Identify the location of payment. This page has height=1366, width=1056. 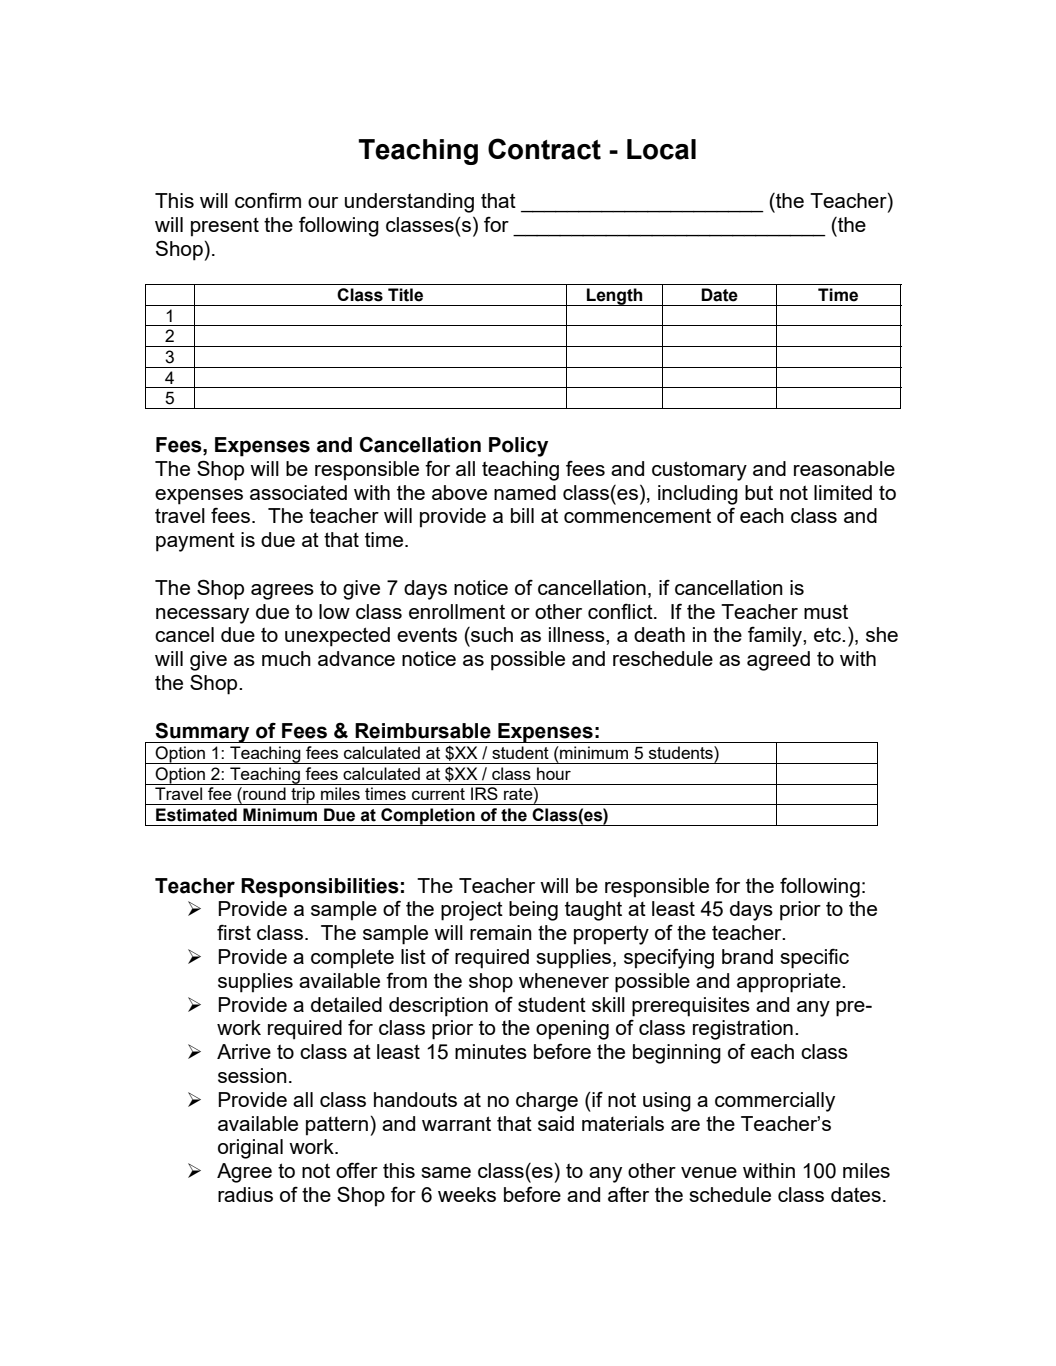
(195, 542).
